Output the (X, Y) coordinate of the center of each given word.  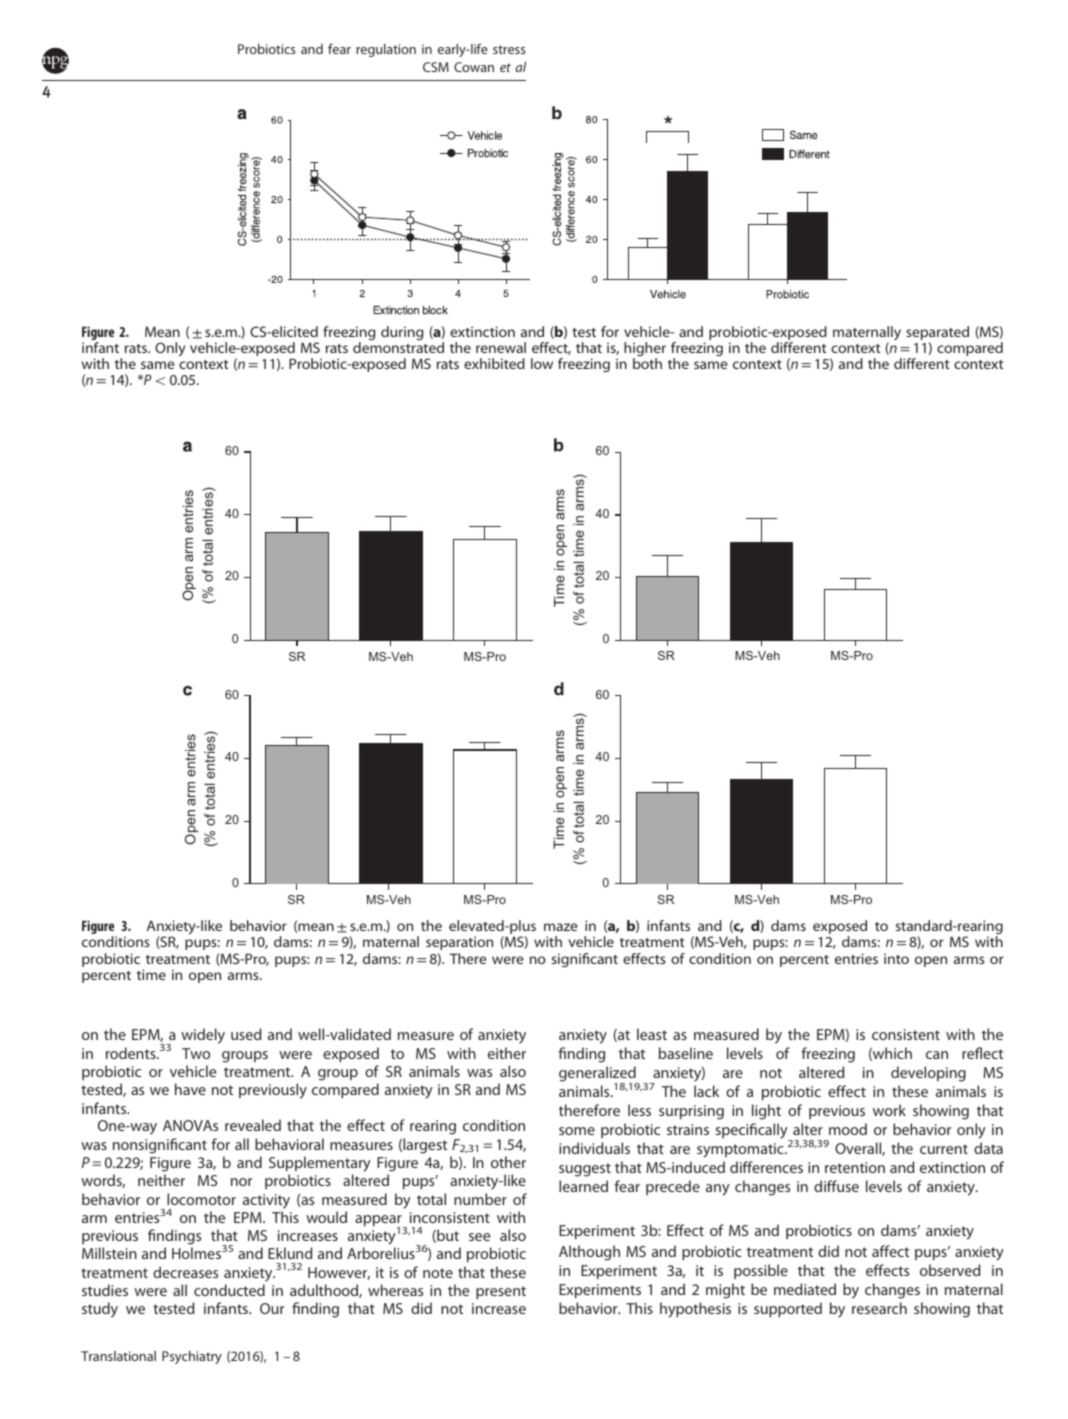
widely (203, 1036)
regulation (386, 50)
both (647, 363)
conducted (229, 1290)
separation (459, 943)
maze (561, 927)
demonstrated (398, 347)
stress (509, 49)
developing (928, 1074)
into (896, 958)
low (542, 363)
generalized (598, 1075)
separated (937, 334)
